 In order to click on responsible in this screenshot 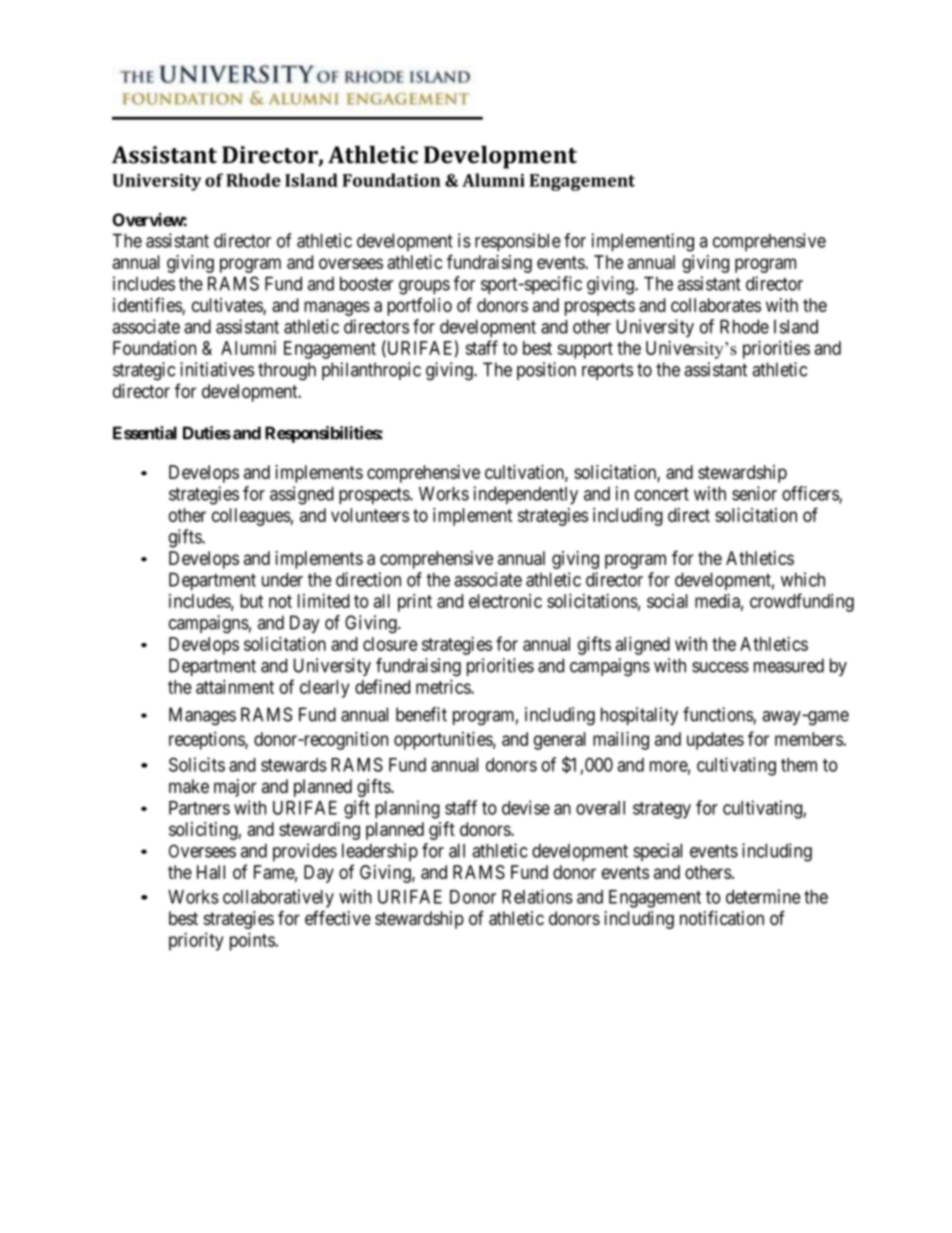, I will do `click(518, 242)`.
